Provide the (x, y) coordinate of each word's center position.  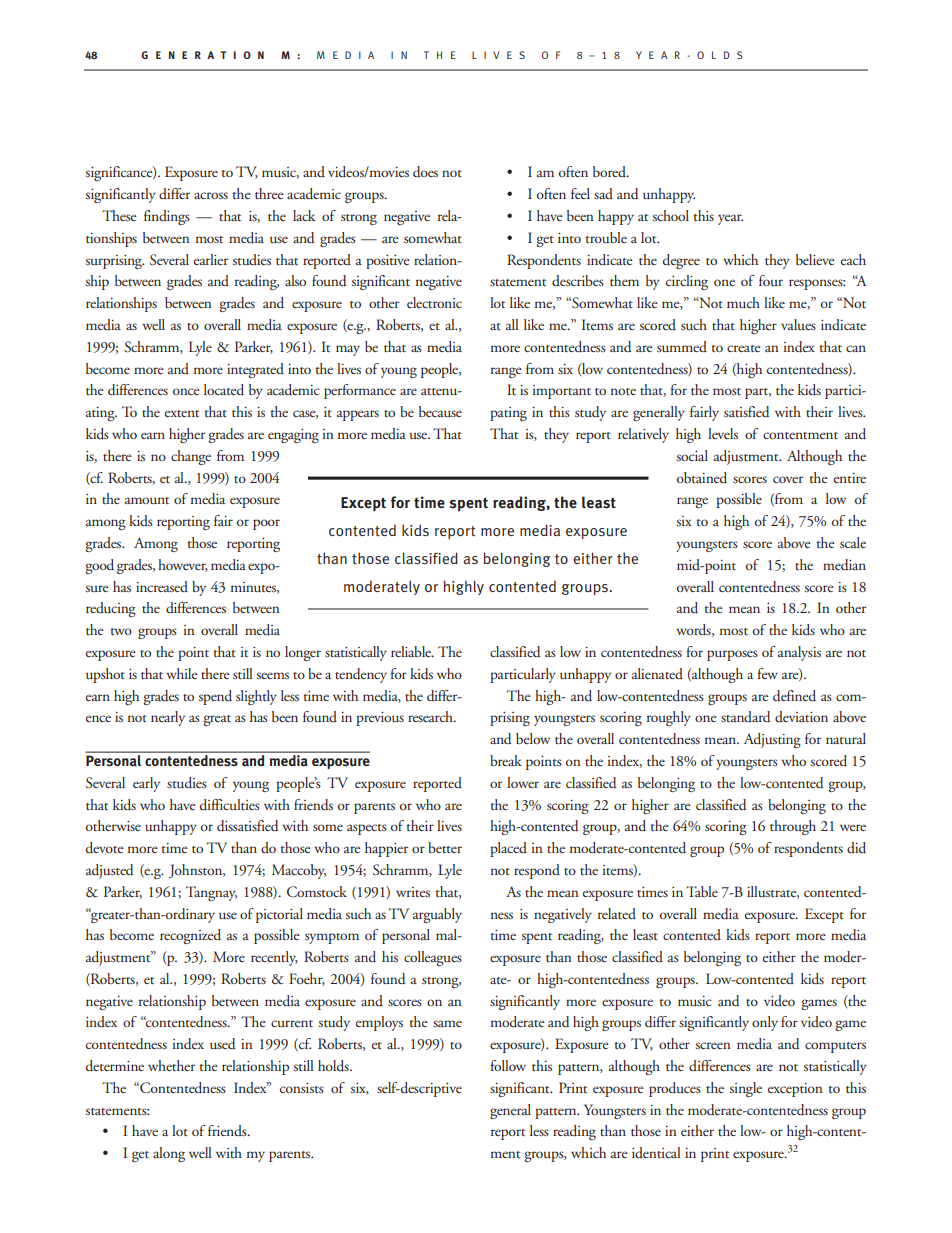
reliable (412, 651)
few (767, 673)
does (425, 172)
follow (508, 1065)
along (169, 1154)
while (182, 673)
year (730, 219)
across (211, 195)
